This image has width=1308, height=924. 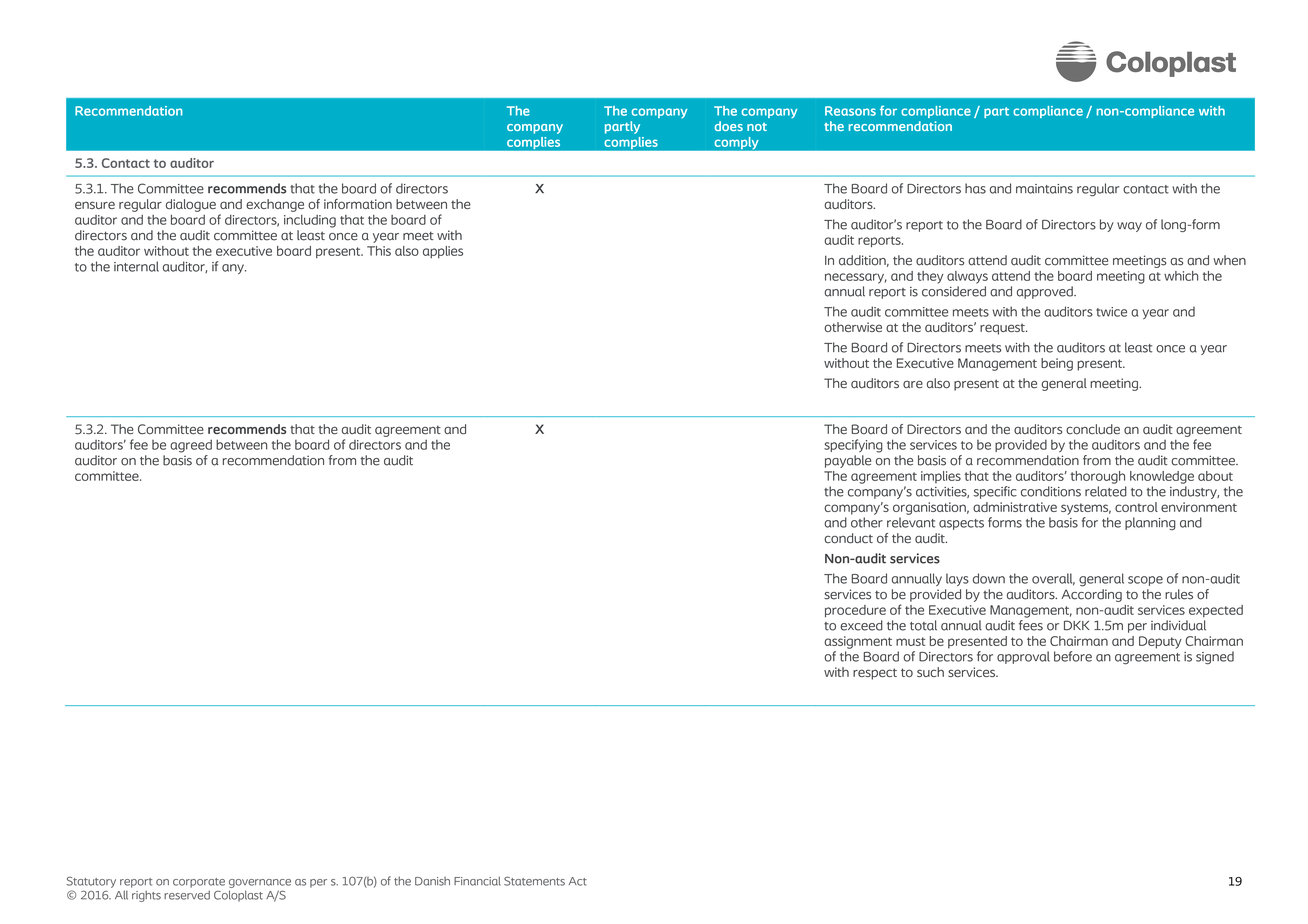 I want to click on corporate, so click(x=199, y=883).
